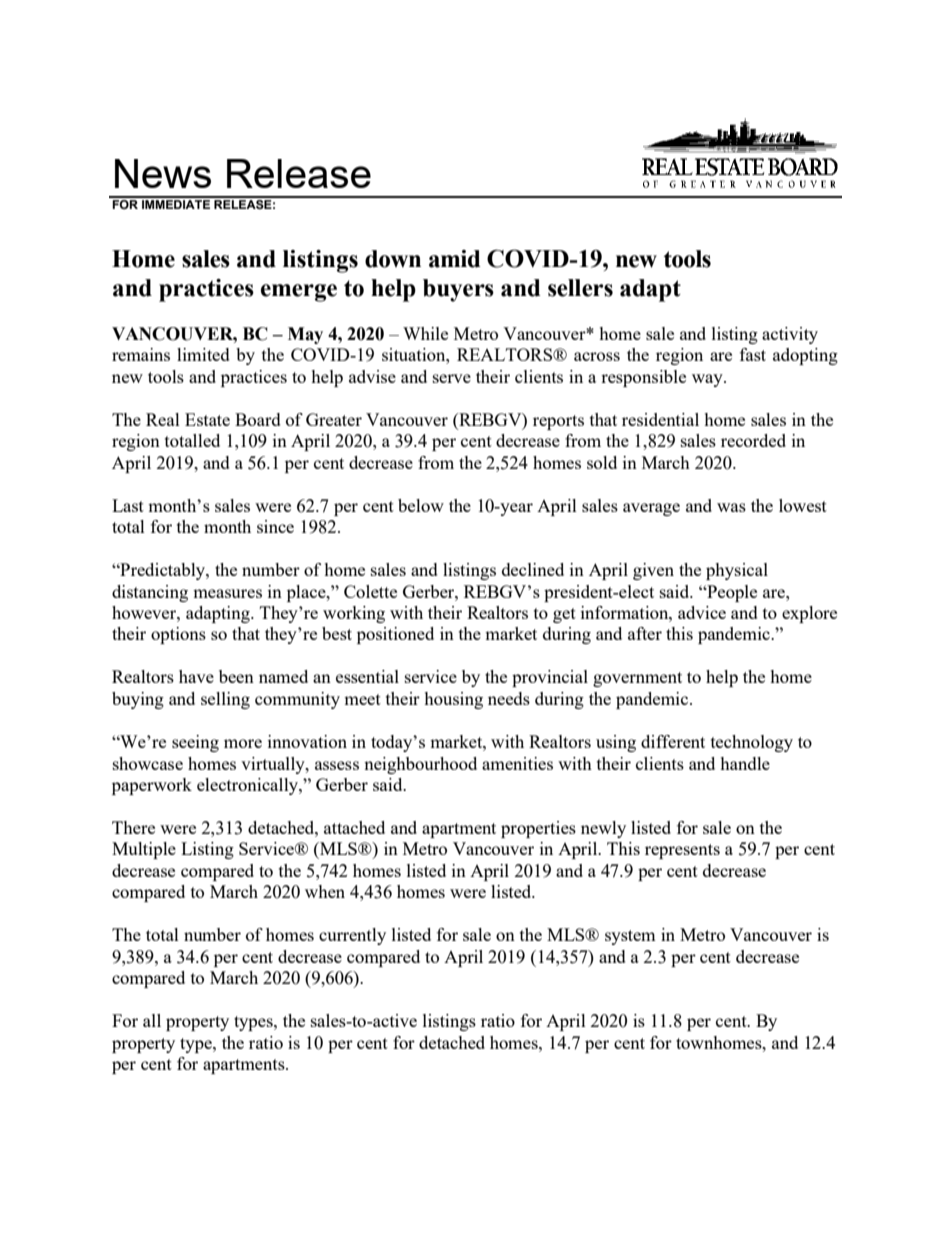  Describe the element at coordinates (455, 259) in the page. I see `amid` at that location.
